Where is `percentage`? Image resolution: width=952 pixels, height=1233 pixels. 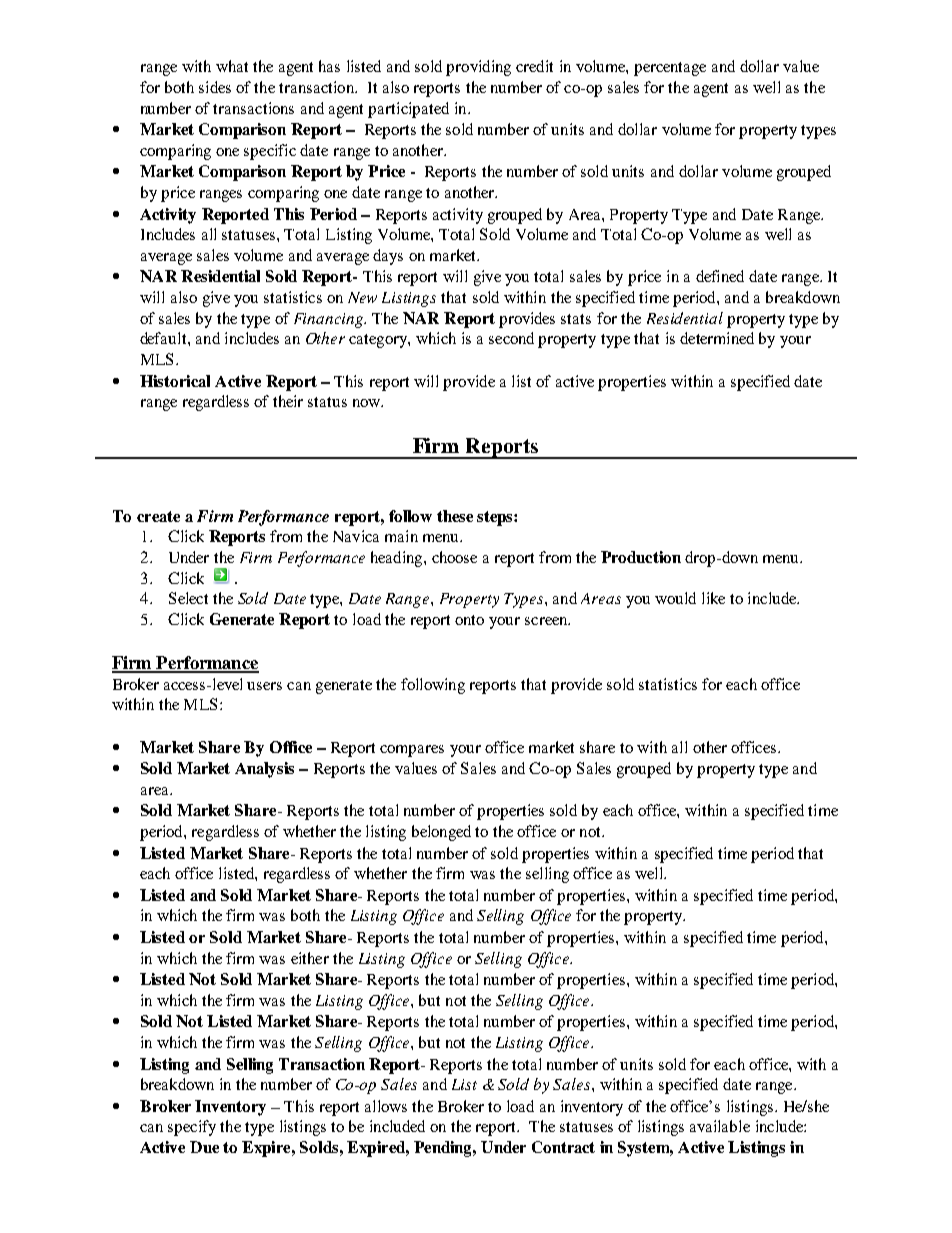 percentage is located at coordinates (670, 69).
